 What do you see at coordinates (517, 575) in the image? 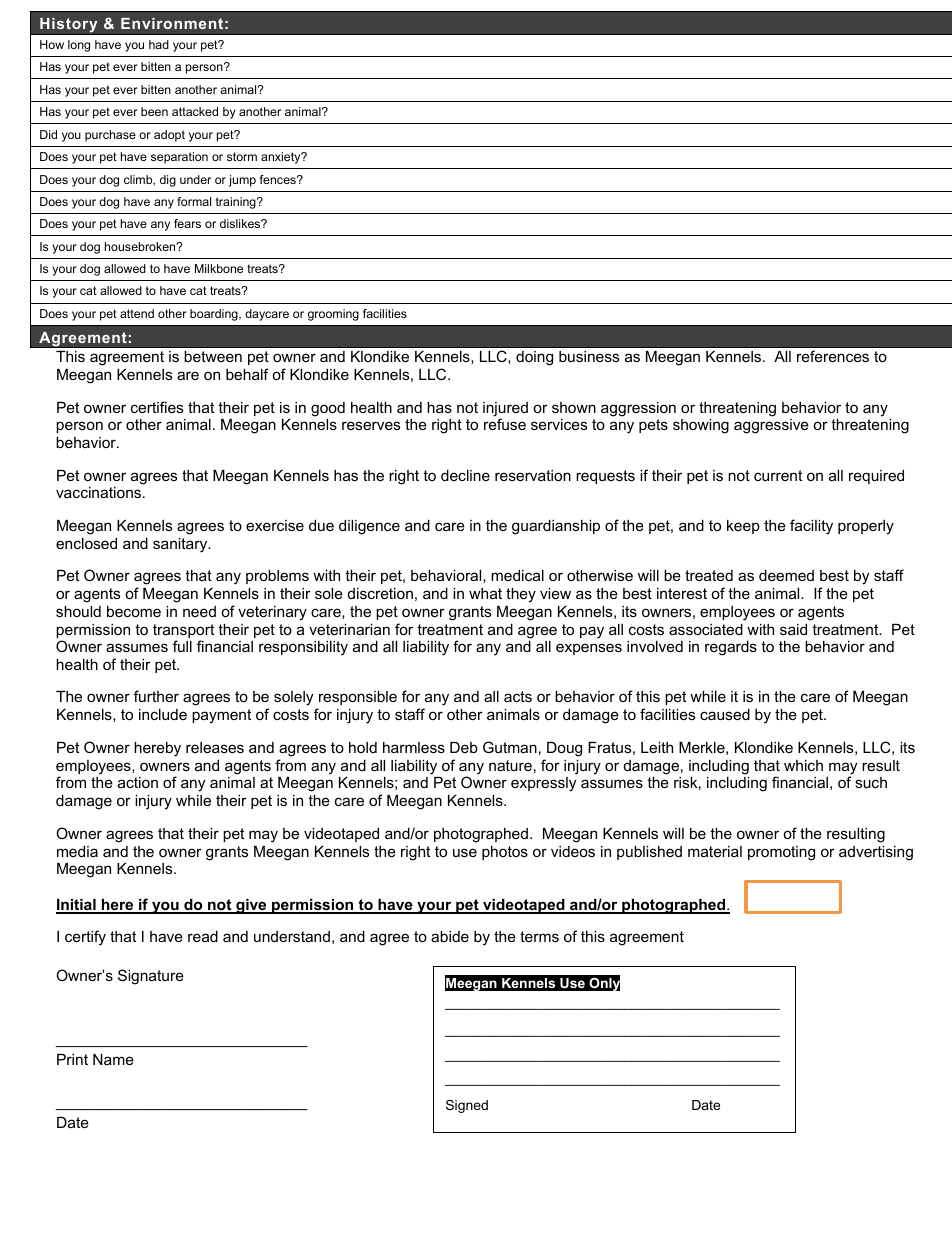
I see `medical` at bounding box center [517, 575].
